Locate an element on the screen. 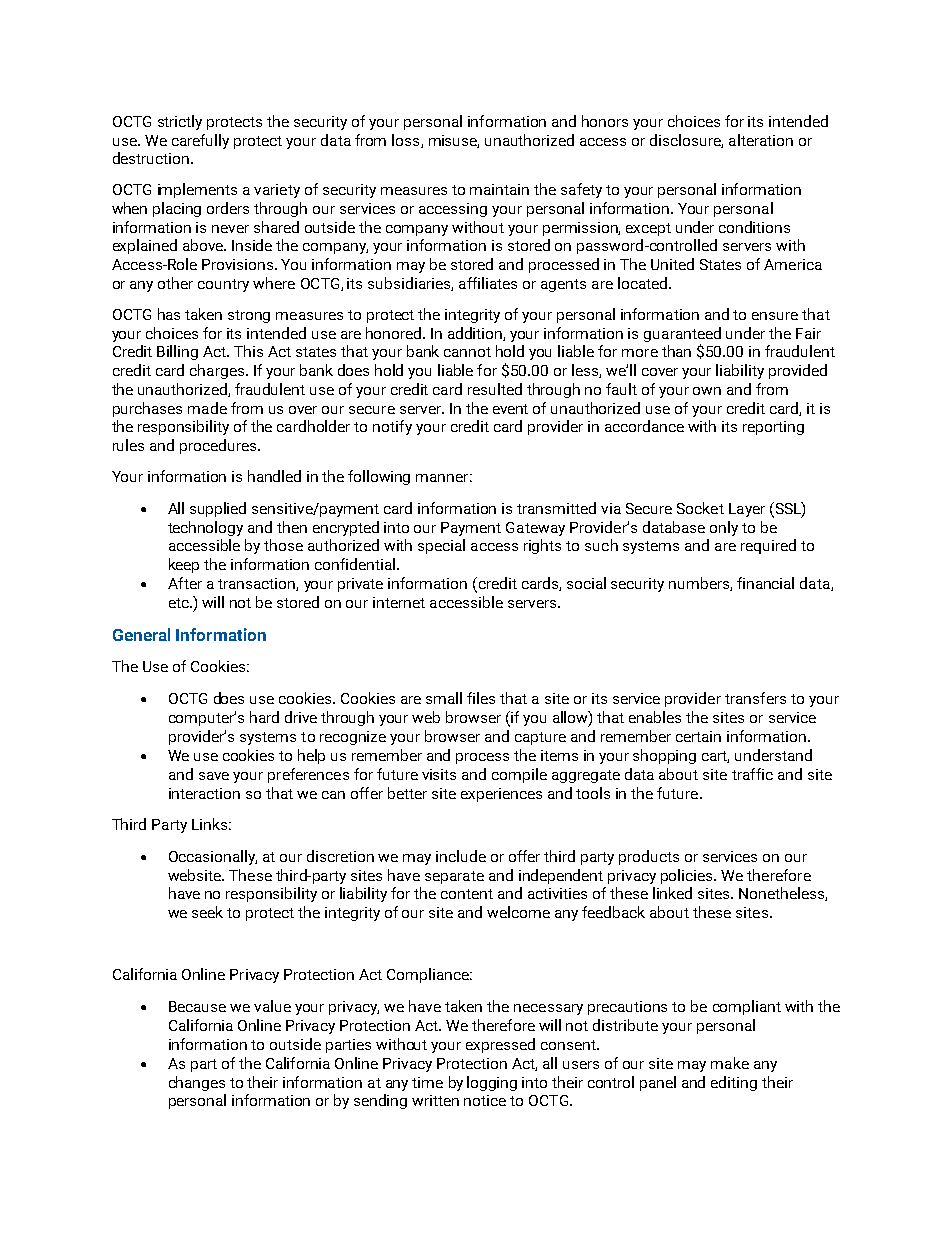 Image resolution: width=952 pixels, height=1233 pixels. logging is located at coordinates (492, 1083).
